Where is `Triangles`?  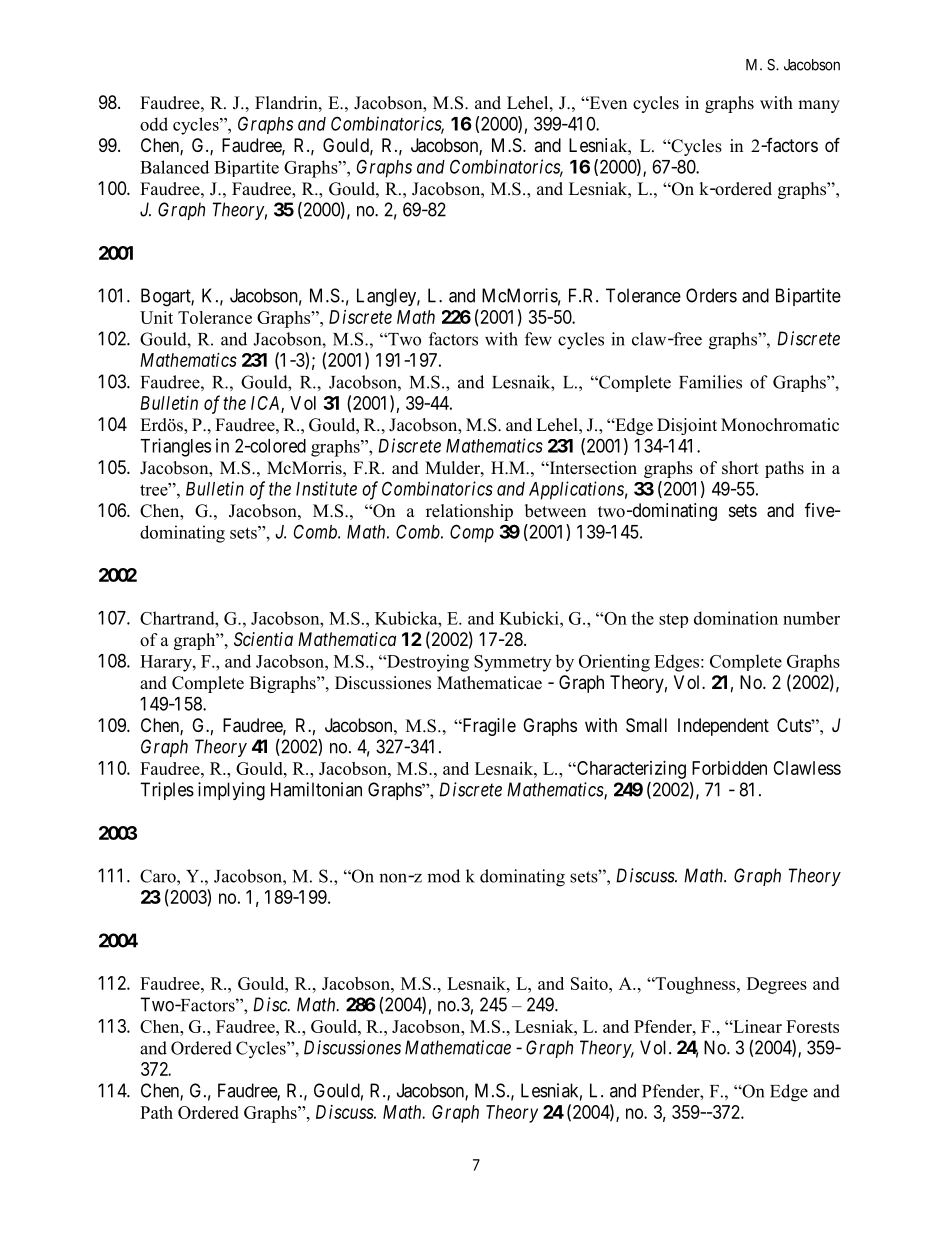 Triangles is located at coordinates (175, 447).
